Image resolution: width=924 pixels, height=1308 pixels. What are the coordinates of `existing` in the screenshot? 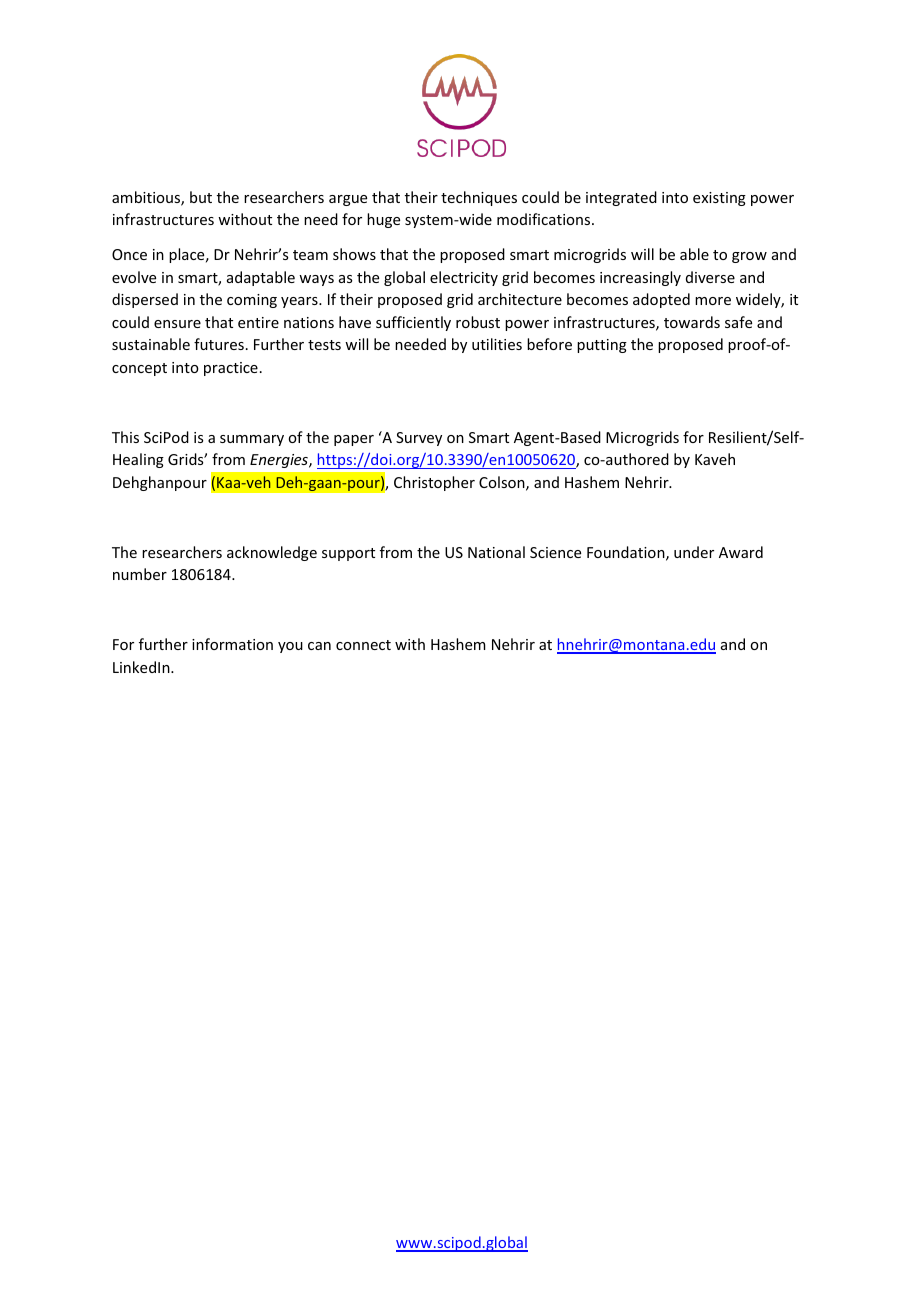 It's located at (719, 199).
